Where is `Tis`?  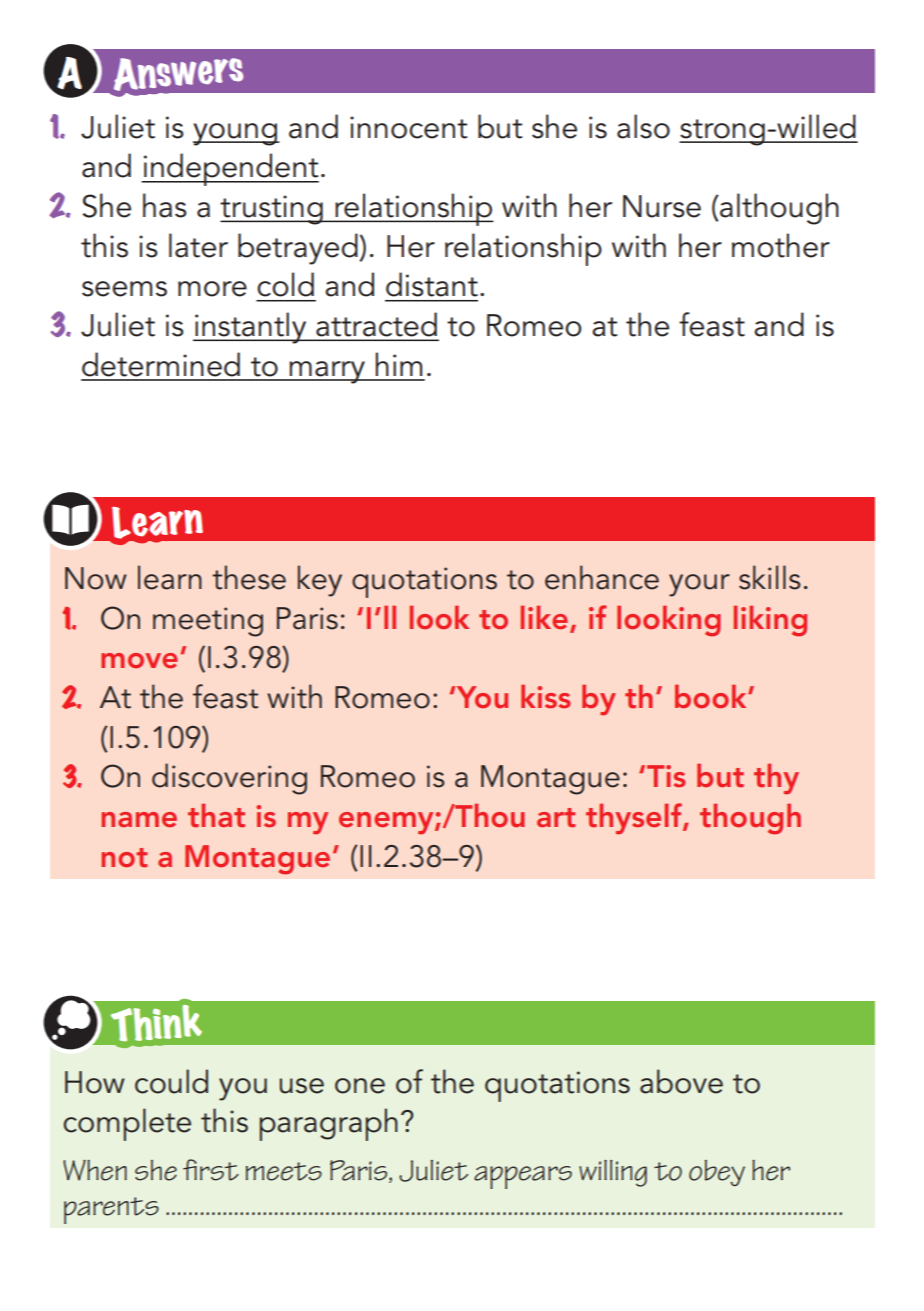 Tis is located at coordinates (666, 776).
